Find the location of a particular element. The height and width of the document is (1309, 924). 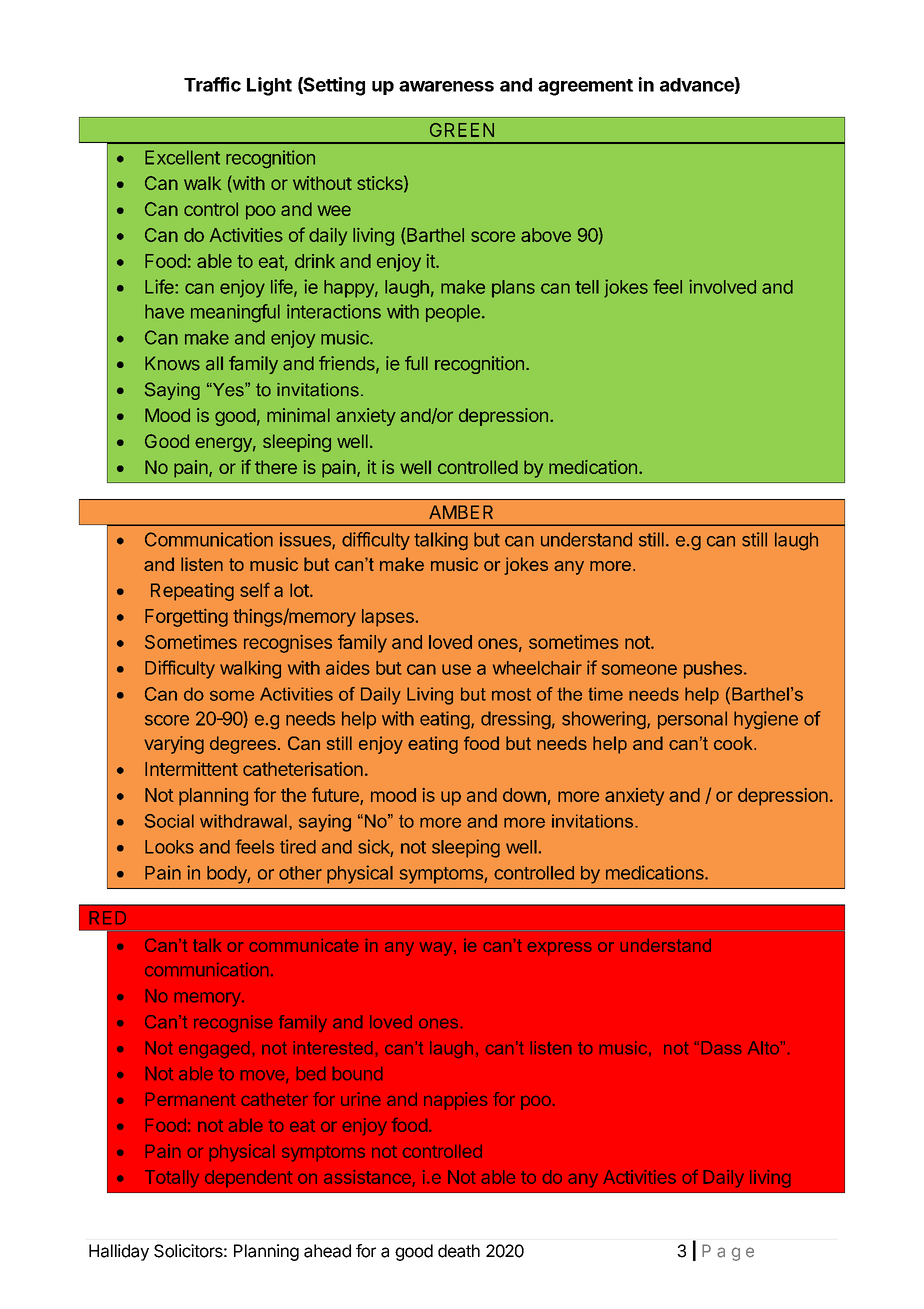

GREEN is located at coordinates (462, 130).
